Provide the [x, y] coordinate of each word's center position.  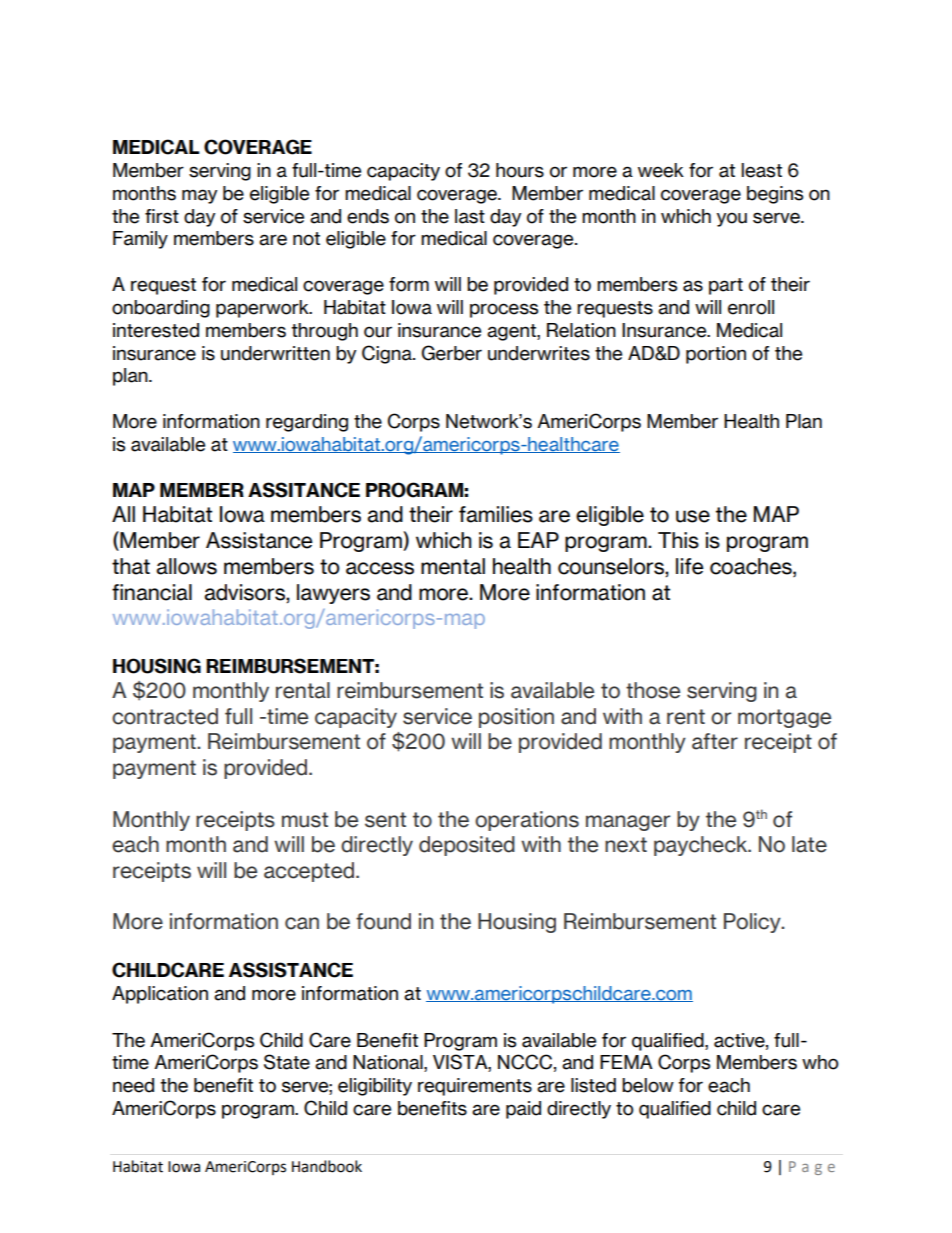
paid [523, 1110]
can [302, 923]
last [470, 216]
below [648, 1085]
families [496, 514]
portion [716, 355]
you [732, 219]
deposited [467, 846]
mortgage [784, 718]
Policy [753, 923]
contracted [165, 716]
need [133, 1085]
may [199, 196]
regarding [307, 423]
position [516, 718]
